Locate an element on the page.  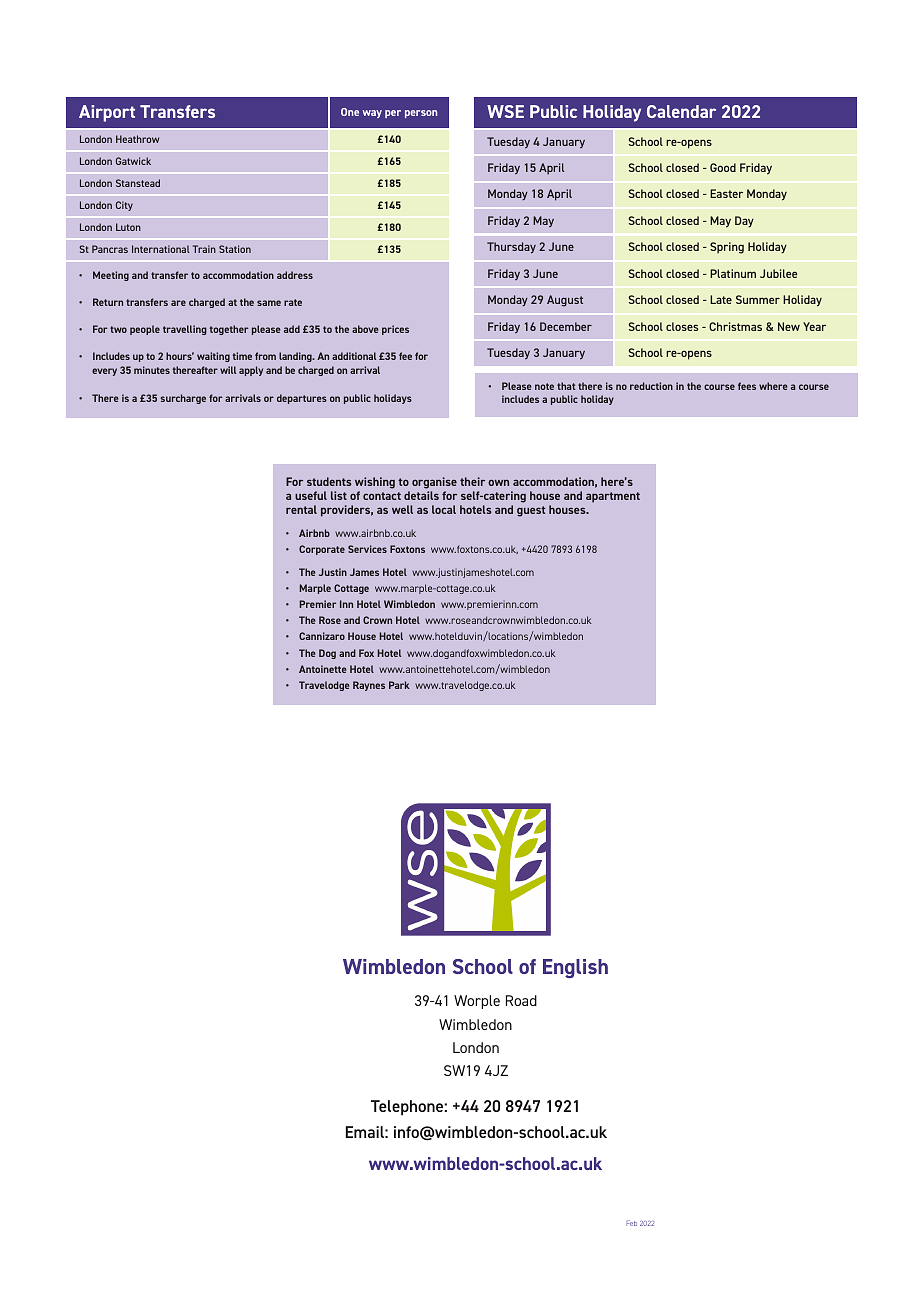
their is located at coordinates (472, 481).
